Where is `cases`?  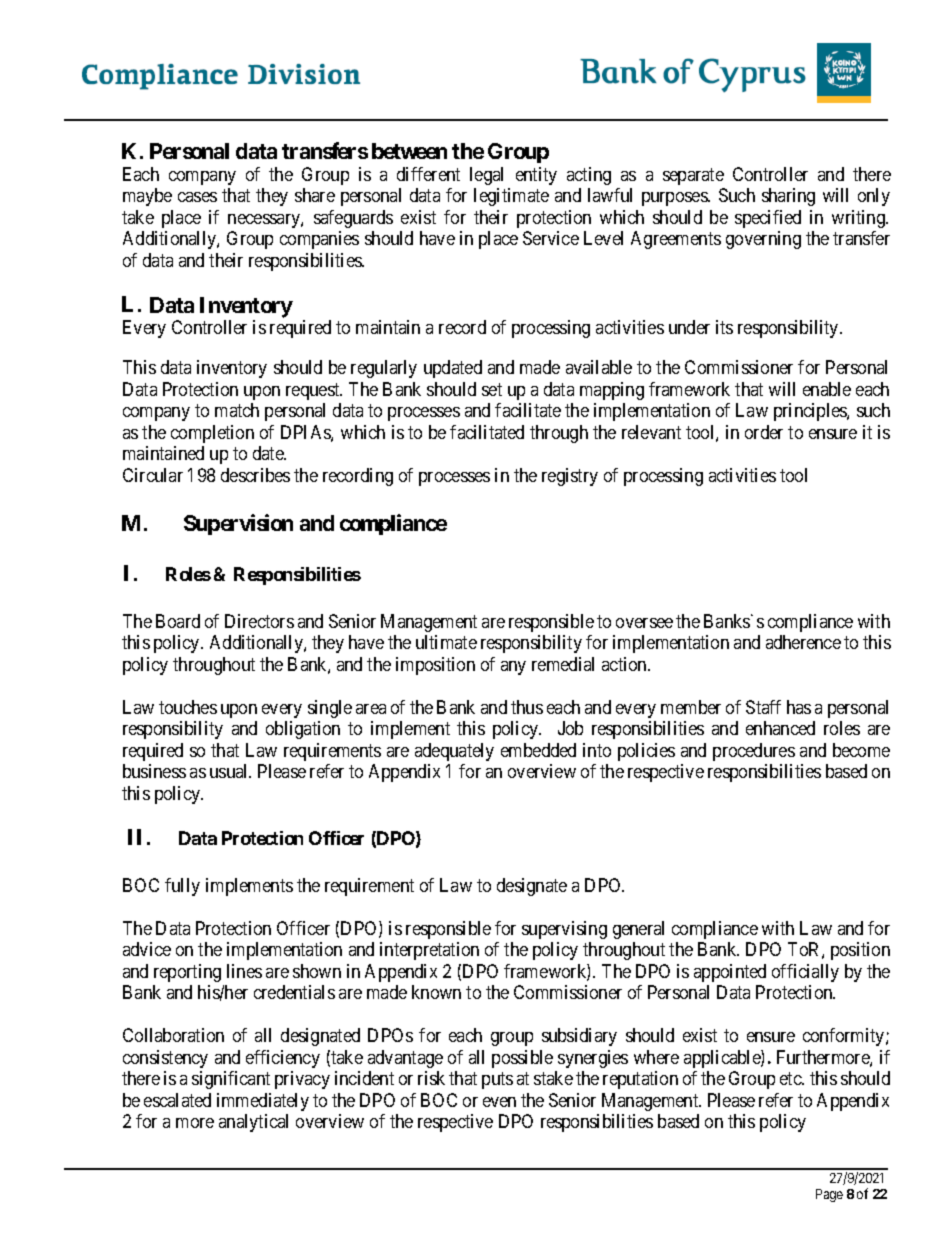
cases is located at coordinates (197, 197).
